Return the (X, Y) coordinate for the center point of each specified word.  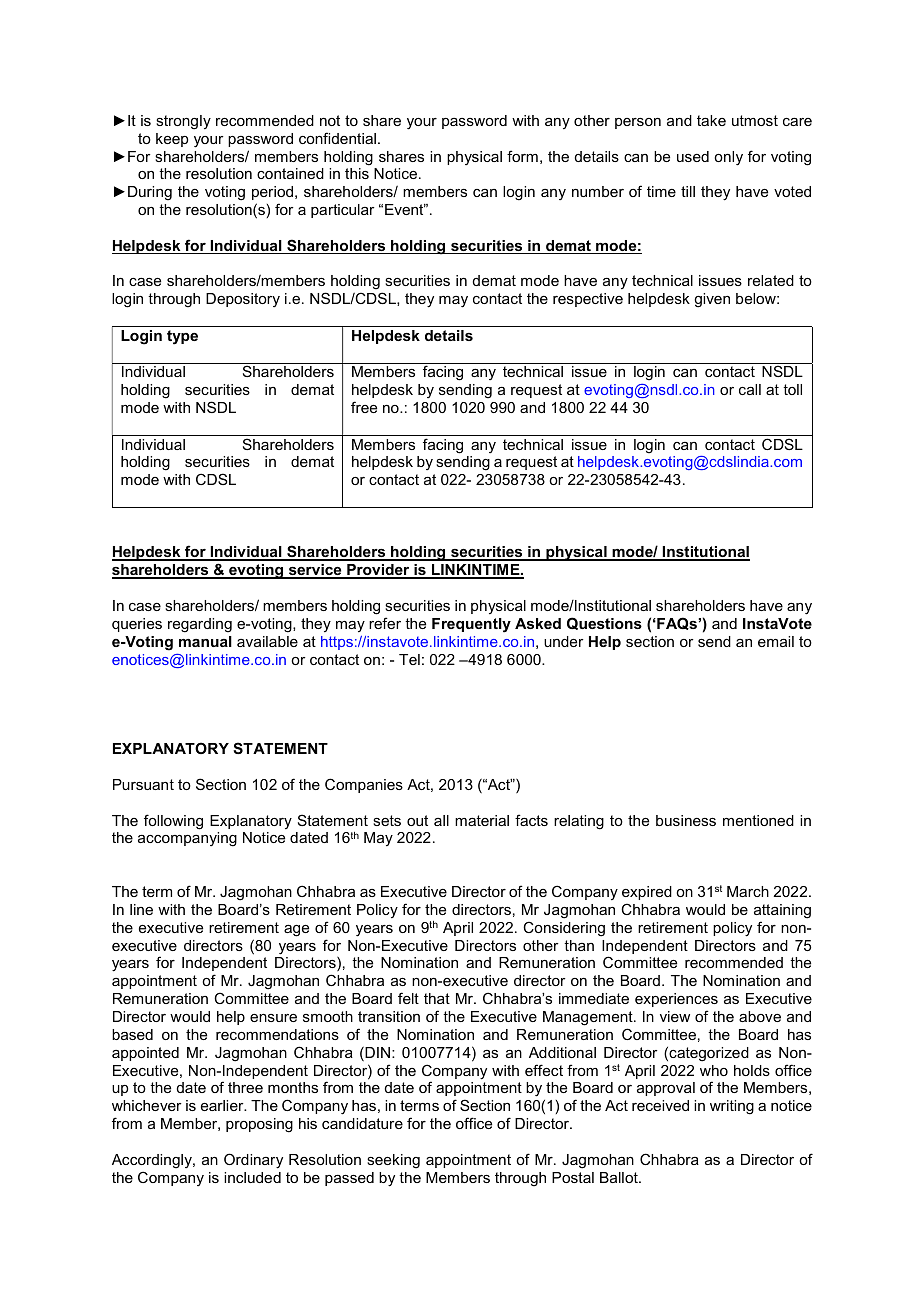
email (776, 641)
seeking (393, 1161)
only (728, 158)
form (522, 156)
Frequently (471, 625)
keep (172, 140)
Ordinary (253, 1161)
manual (205, 641)
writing (732, 1107)
